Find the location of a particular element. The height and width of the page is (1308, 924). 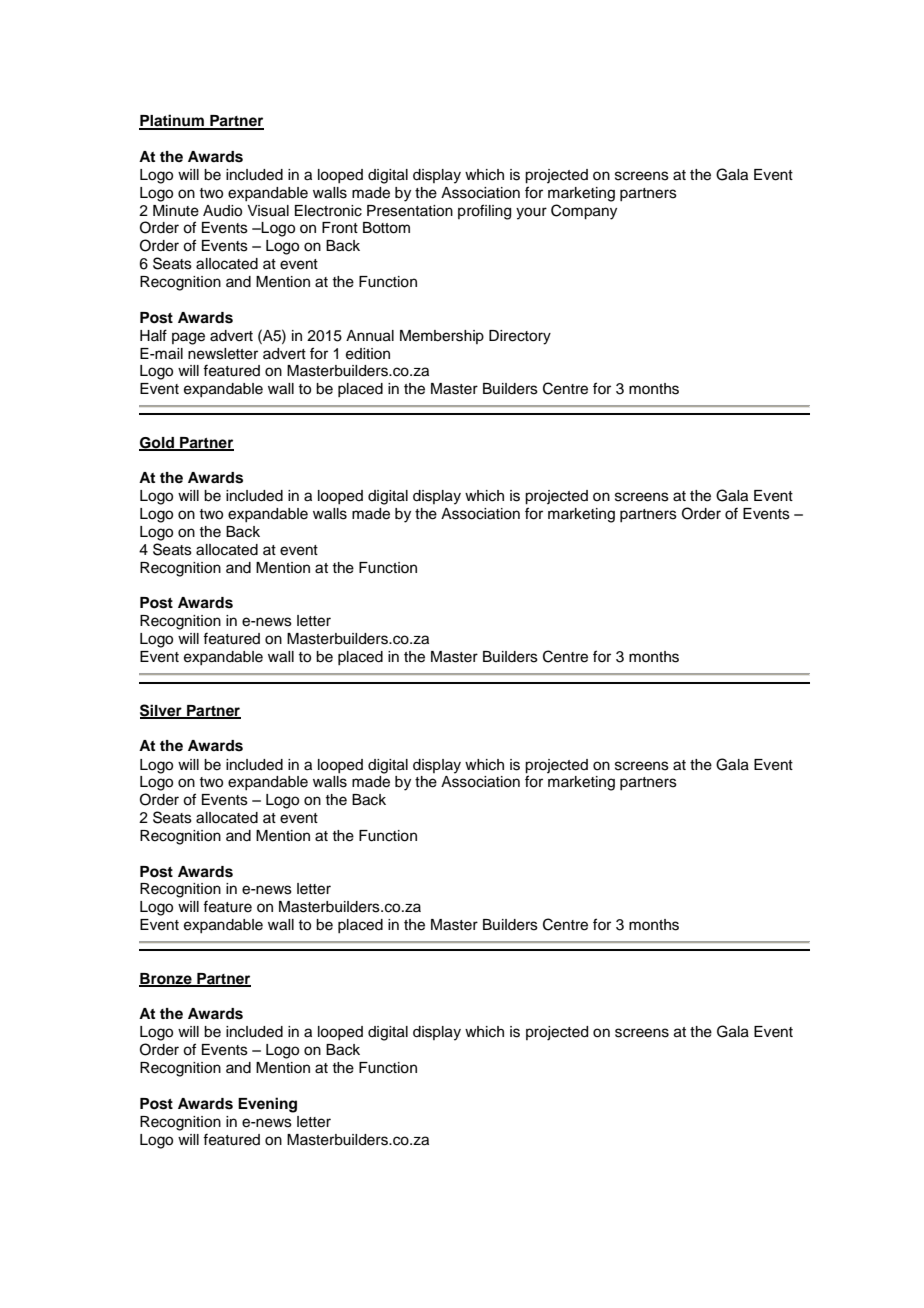

Electronic is located at coordinates (328, 211).
